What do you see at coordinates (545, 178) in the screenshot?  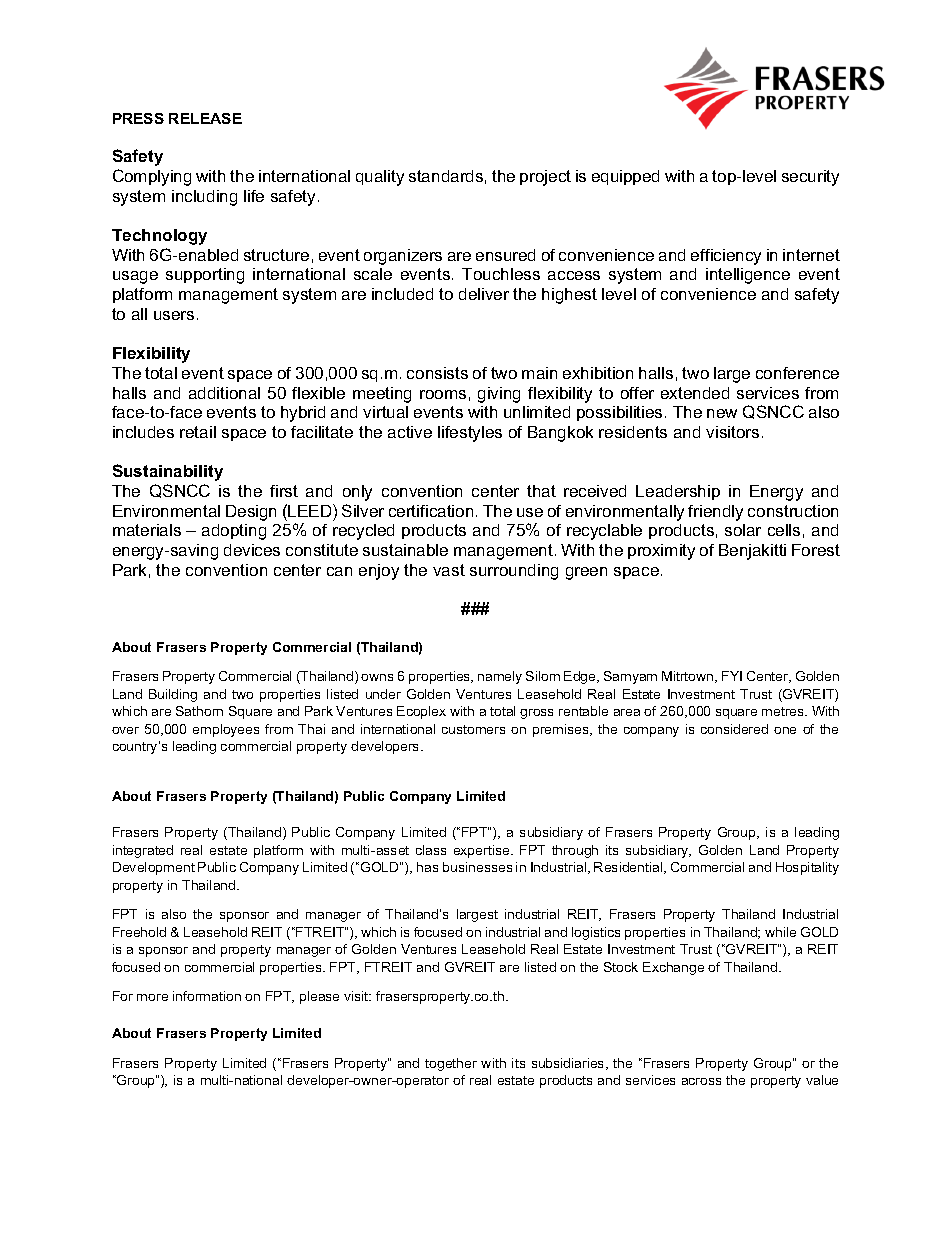 I see `project` at bounding box center [545, 178].
